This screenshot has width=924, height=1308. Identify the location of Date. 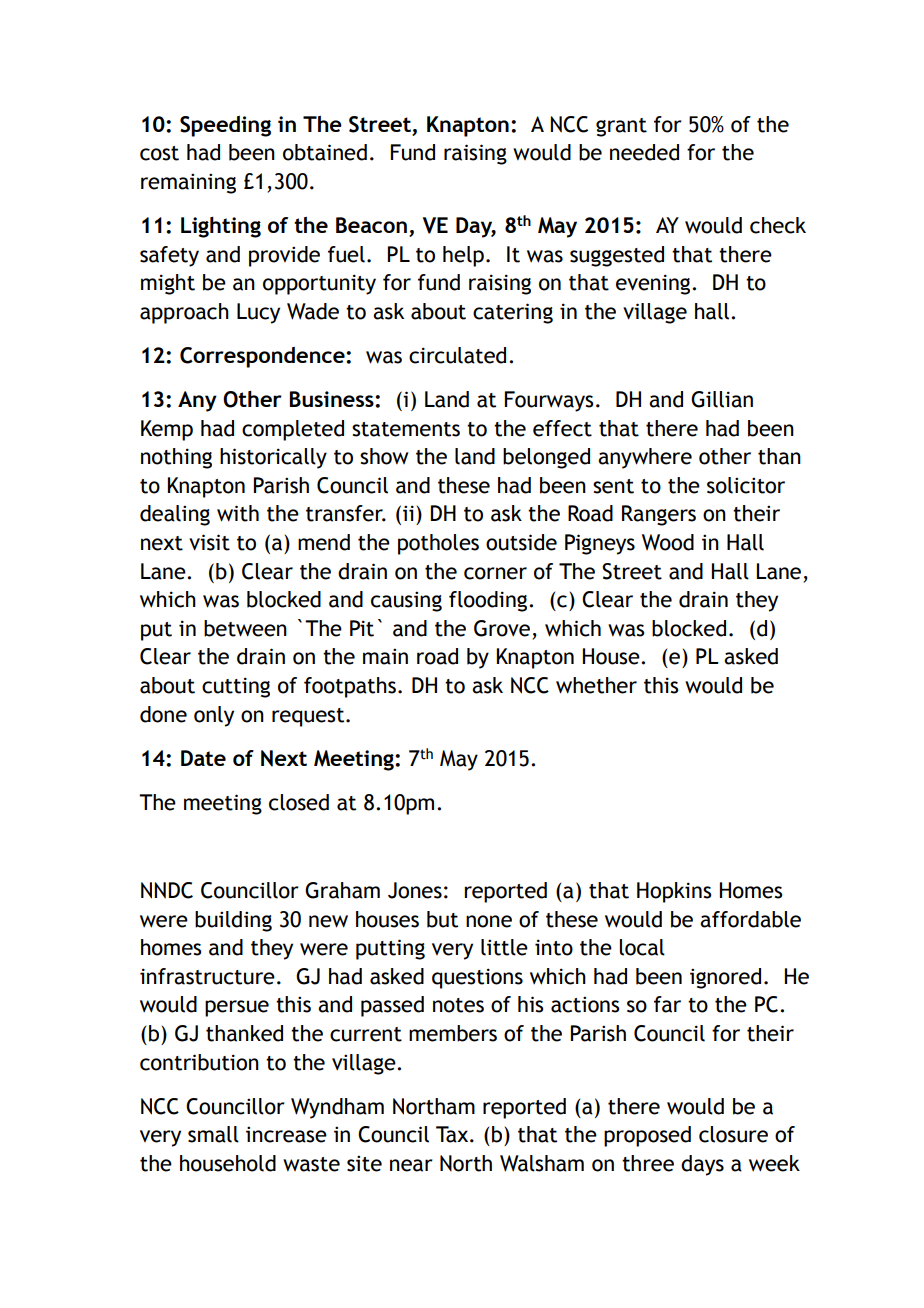
(203, 758).
